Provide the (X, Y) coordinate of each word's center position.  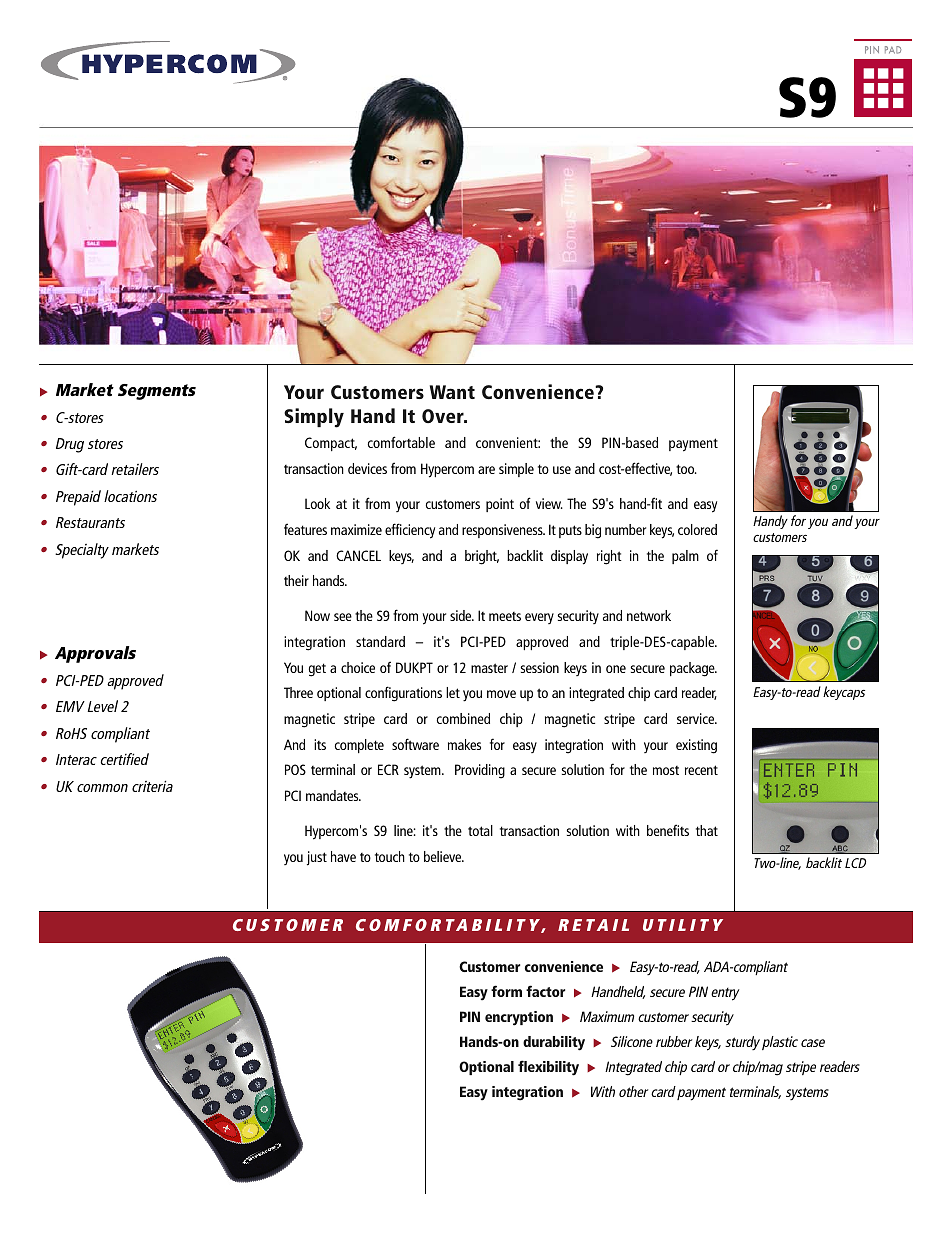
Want (452, 392)
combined (463, 718)
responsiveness (503, 531)
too (686, 469)
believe (444, 856)
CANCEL (358, 555)
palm (685, 557)
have (343, 856)
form (506, 991)
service (697, 718)
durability (554, 1043)
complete (359, 746)
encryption (519, 1018)
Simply (314, 418)
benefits (668, 830)
